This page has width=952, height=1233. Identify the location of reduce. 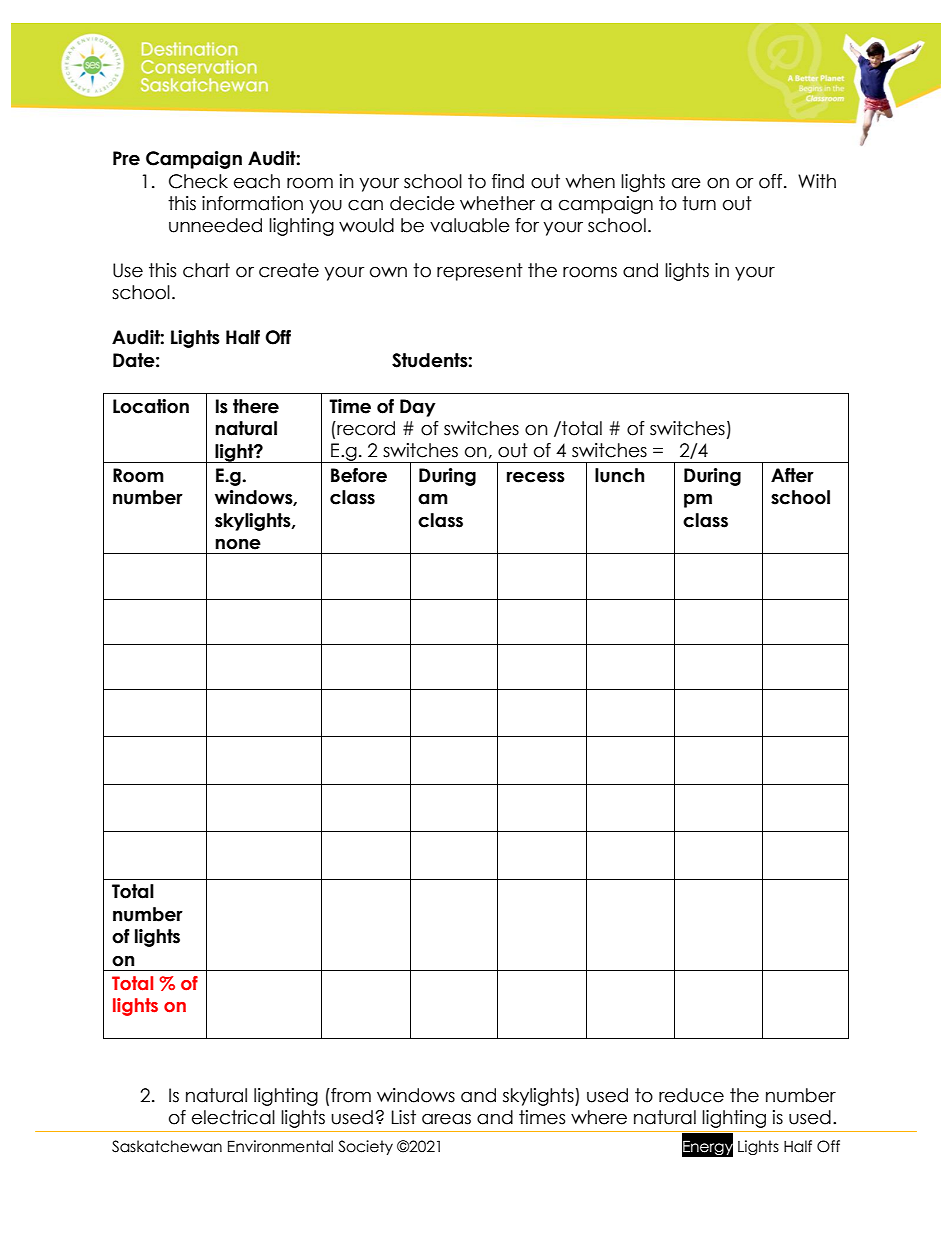
(691, 1095).
